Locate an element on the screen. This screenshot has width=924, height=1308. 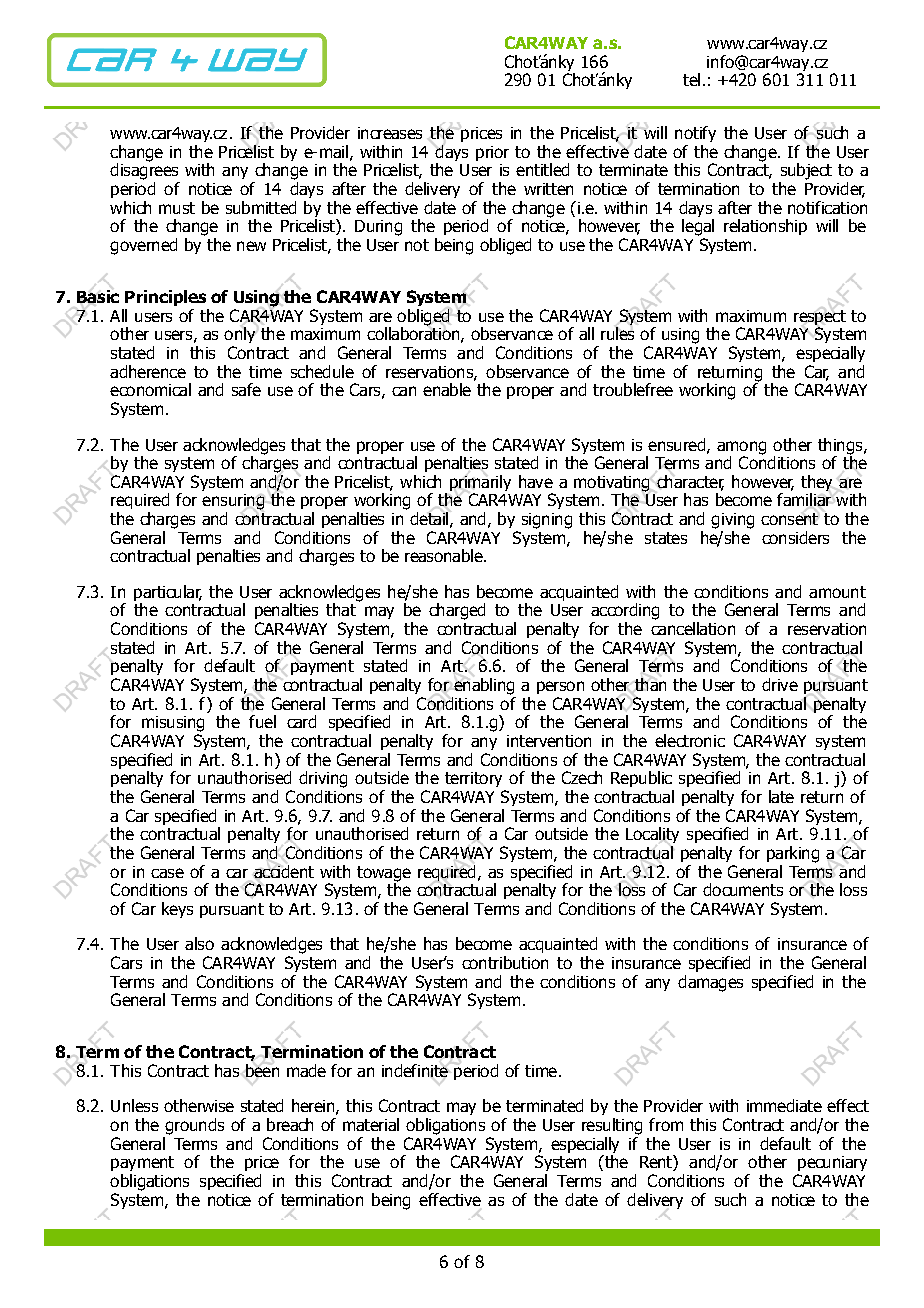
grounds is located at coordinates (194, 1126).
